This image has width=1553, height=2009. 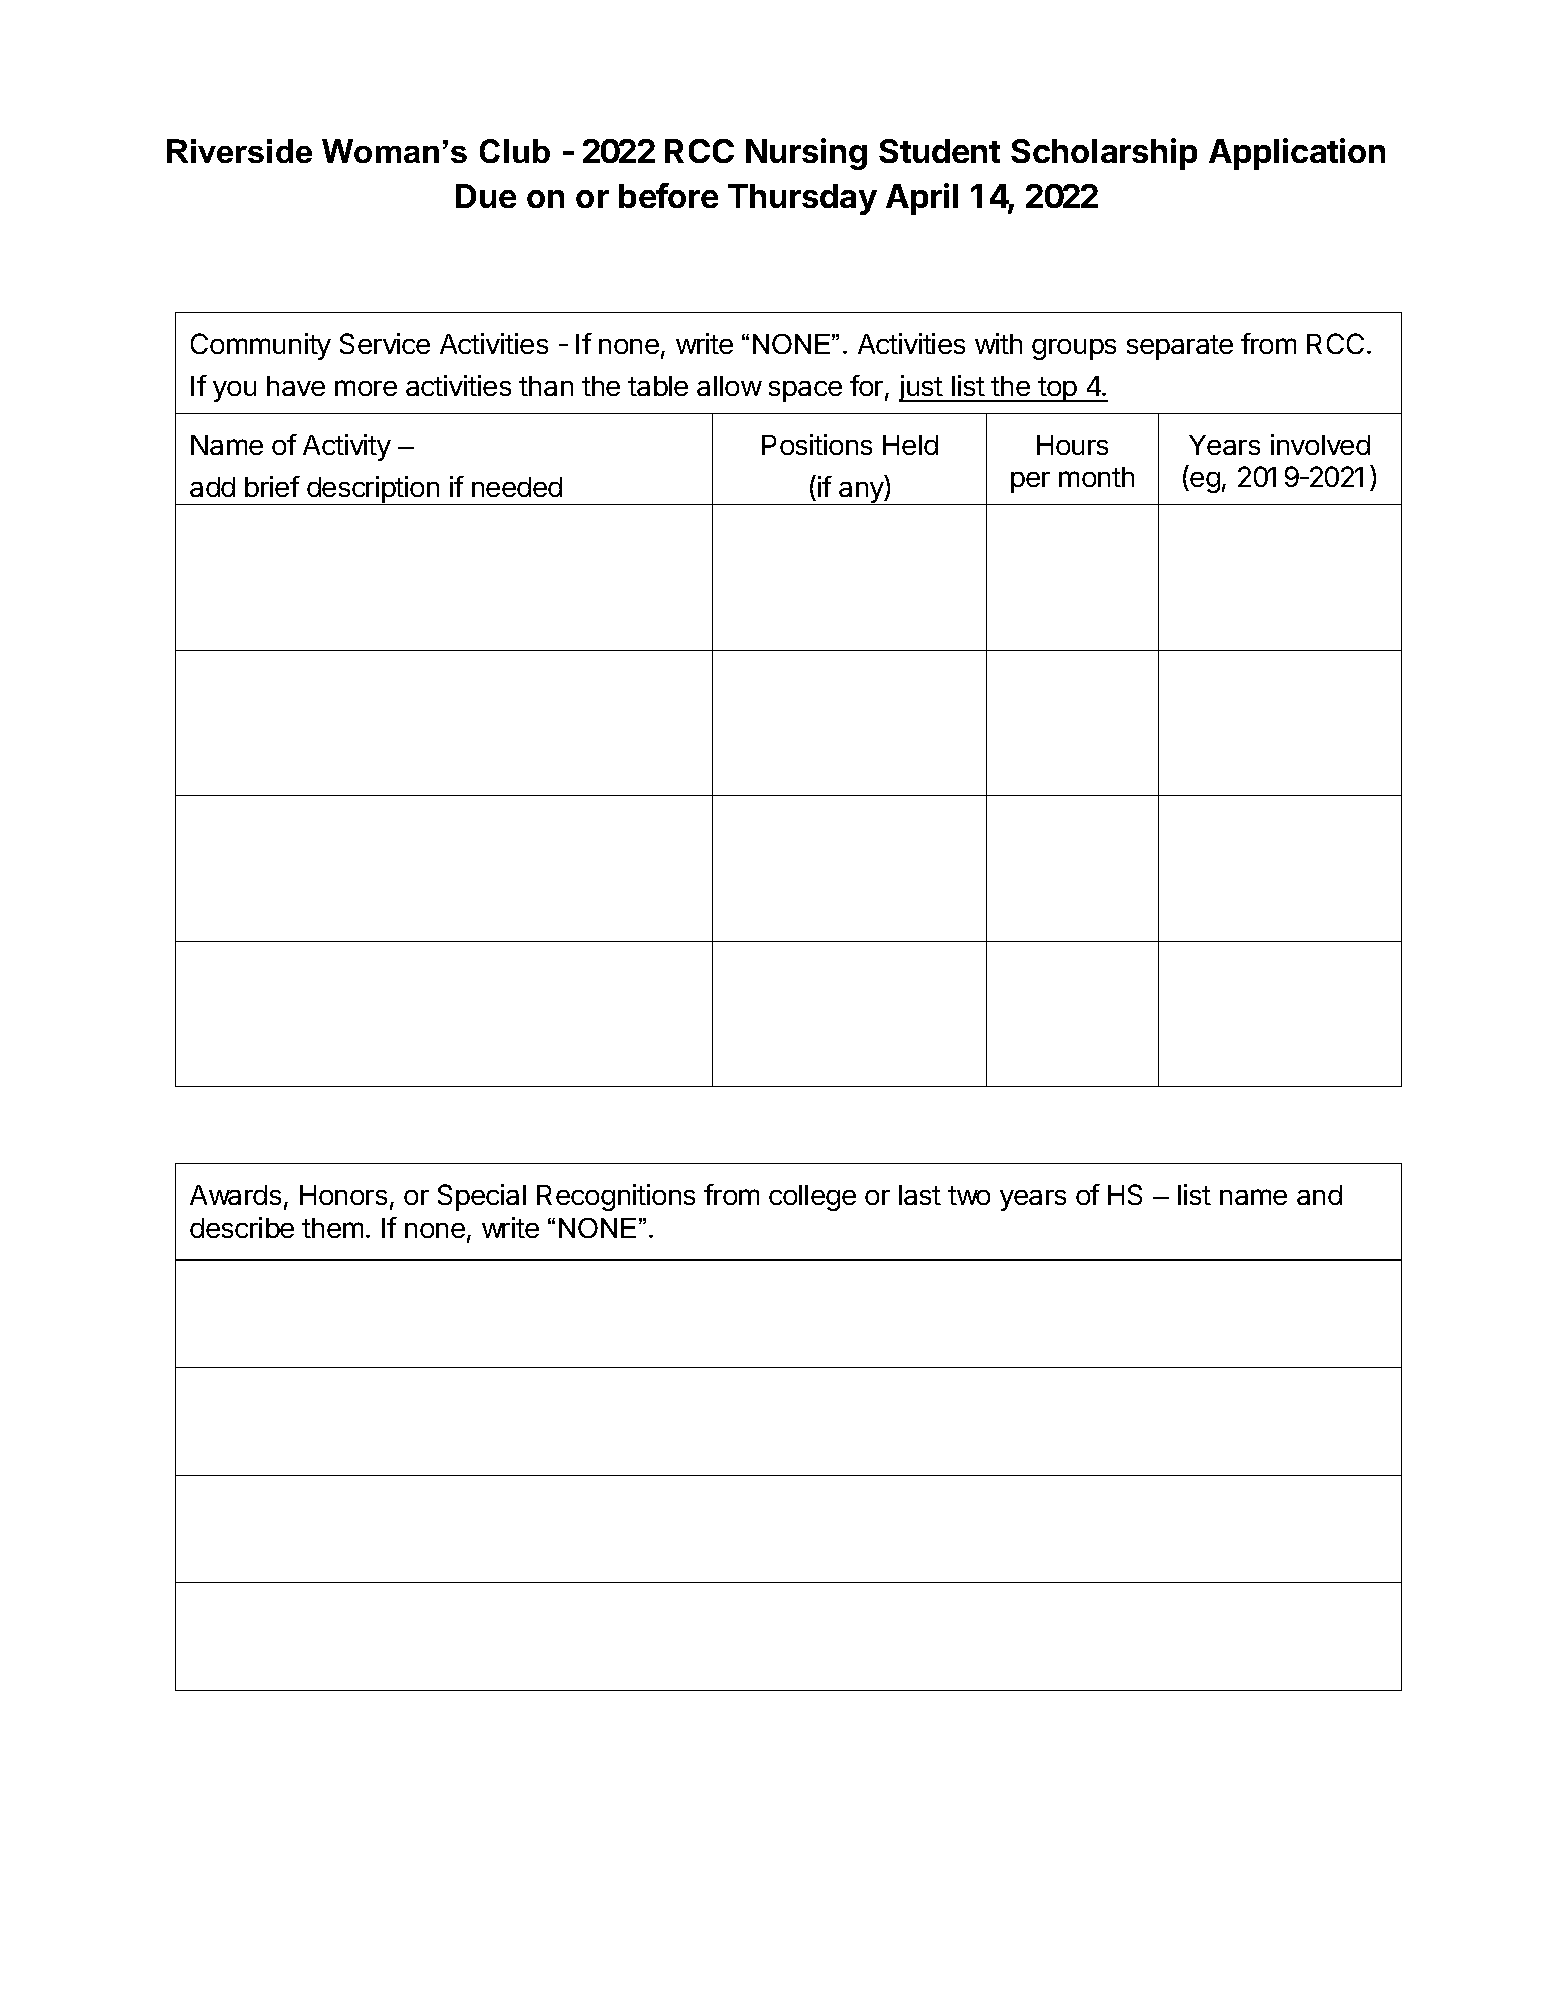 What do you see at coordinates (802, 199) in the image?
I see `Thursday` at bounding box center [802, 199].
